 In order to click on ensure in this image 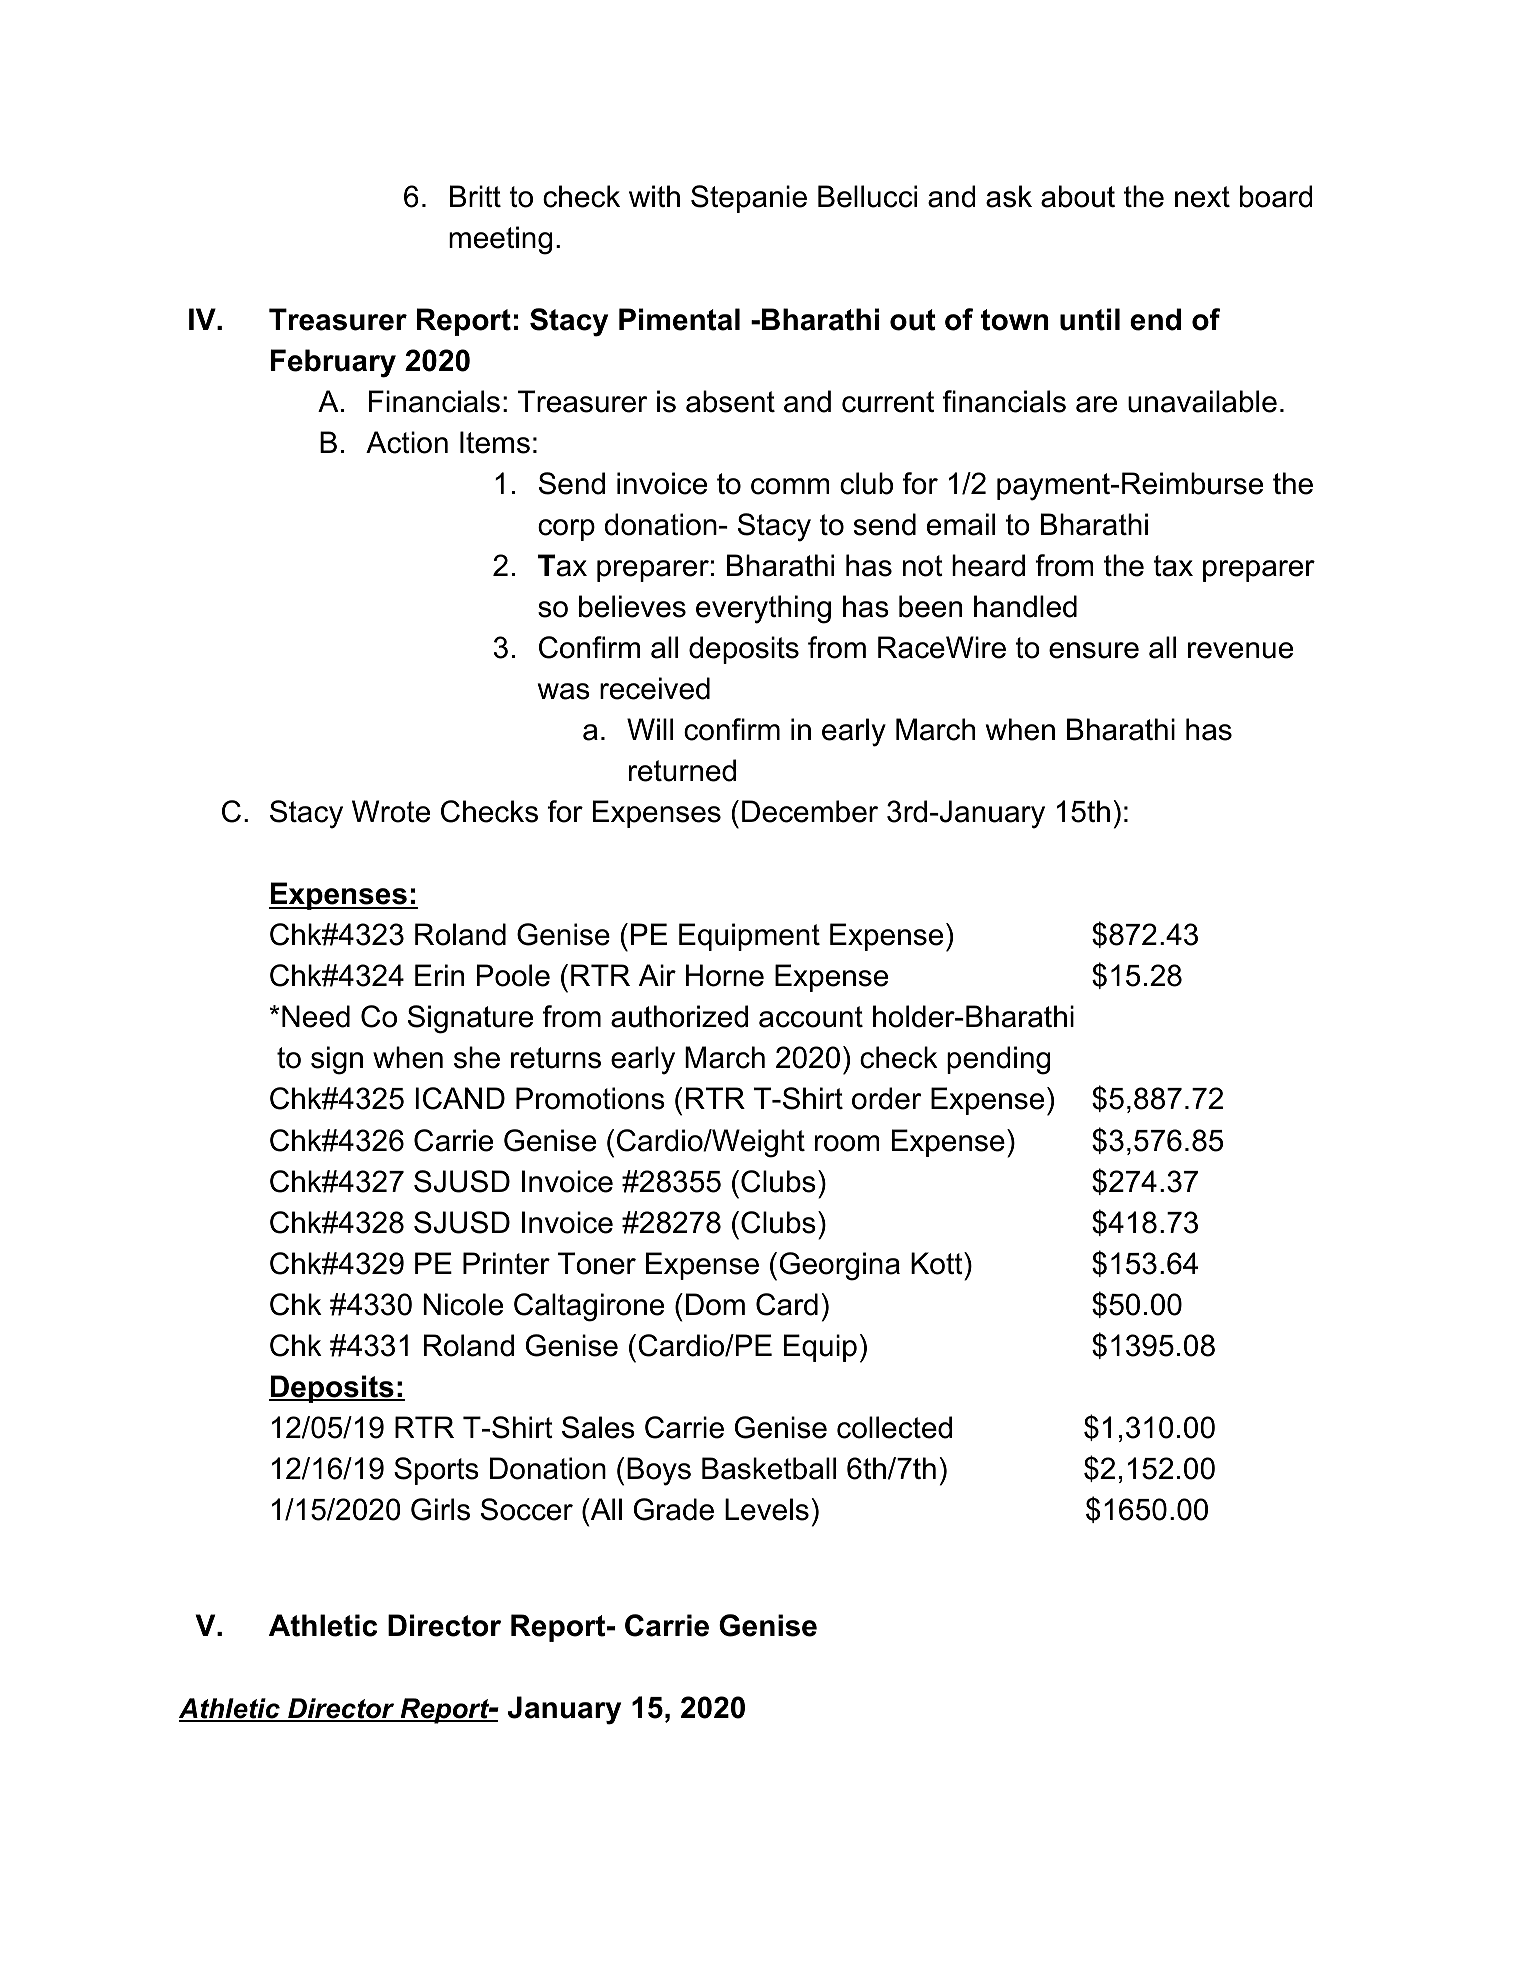, I will do `click(1094, 650)`.
